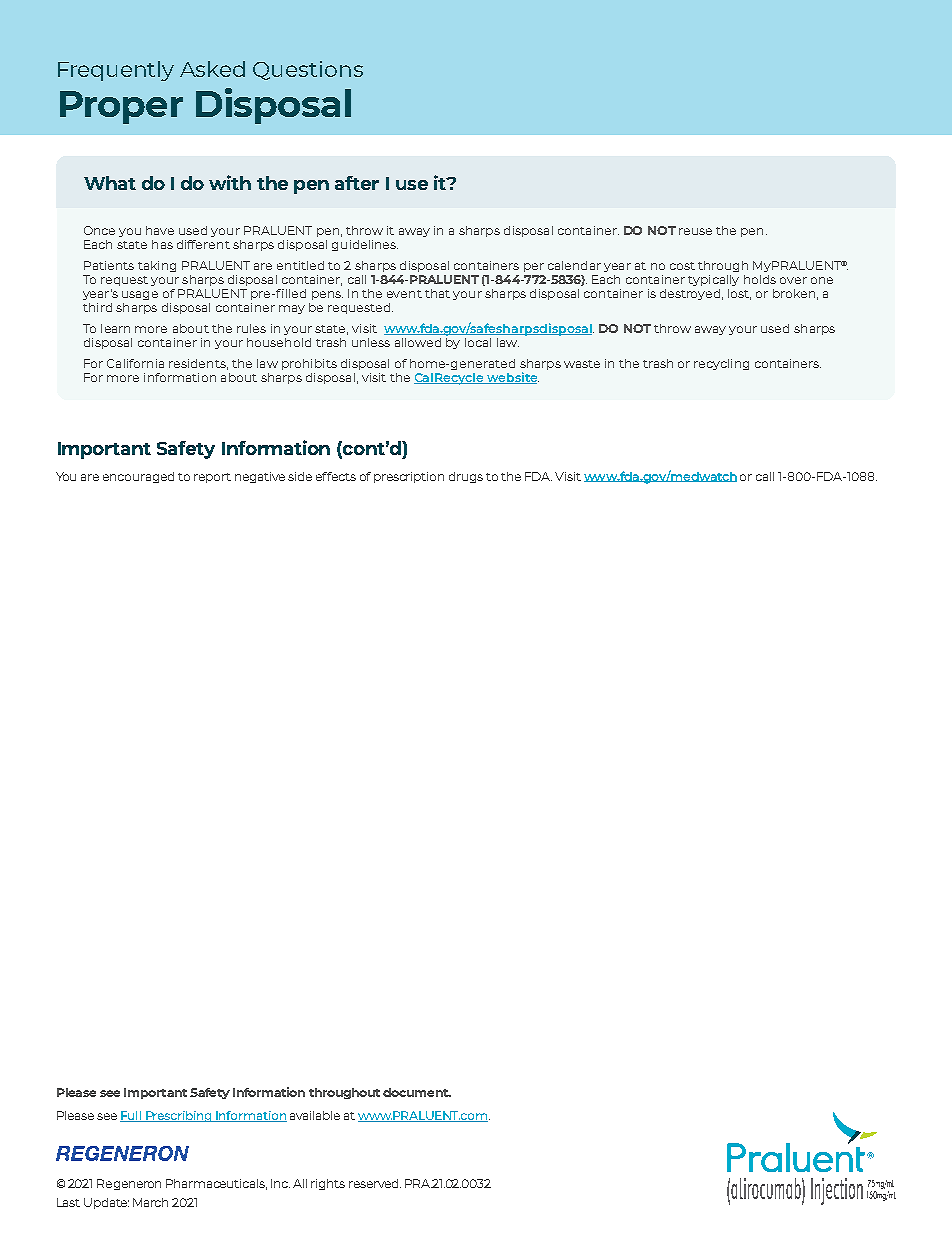 This screenshot has width=952, height=1233. Describe the element at coordinates (150, 1202) in the screenshot. I see `March` at that location.
